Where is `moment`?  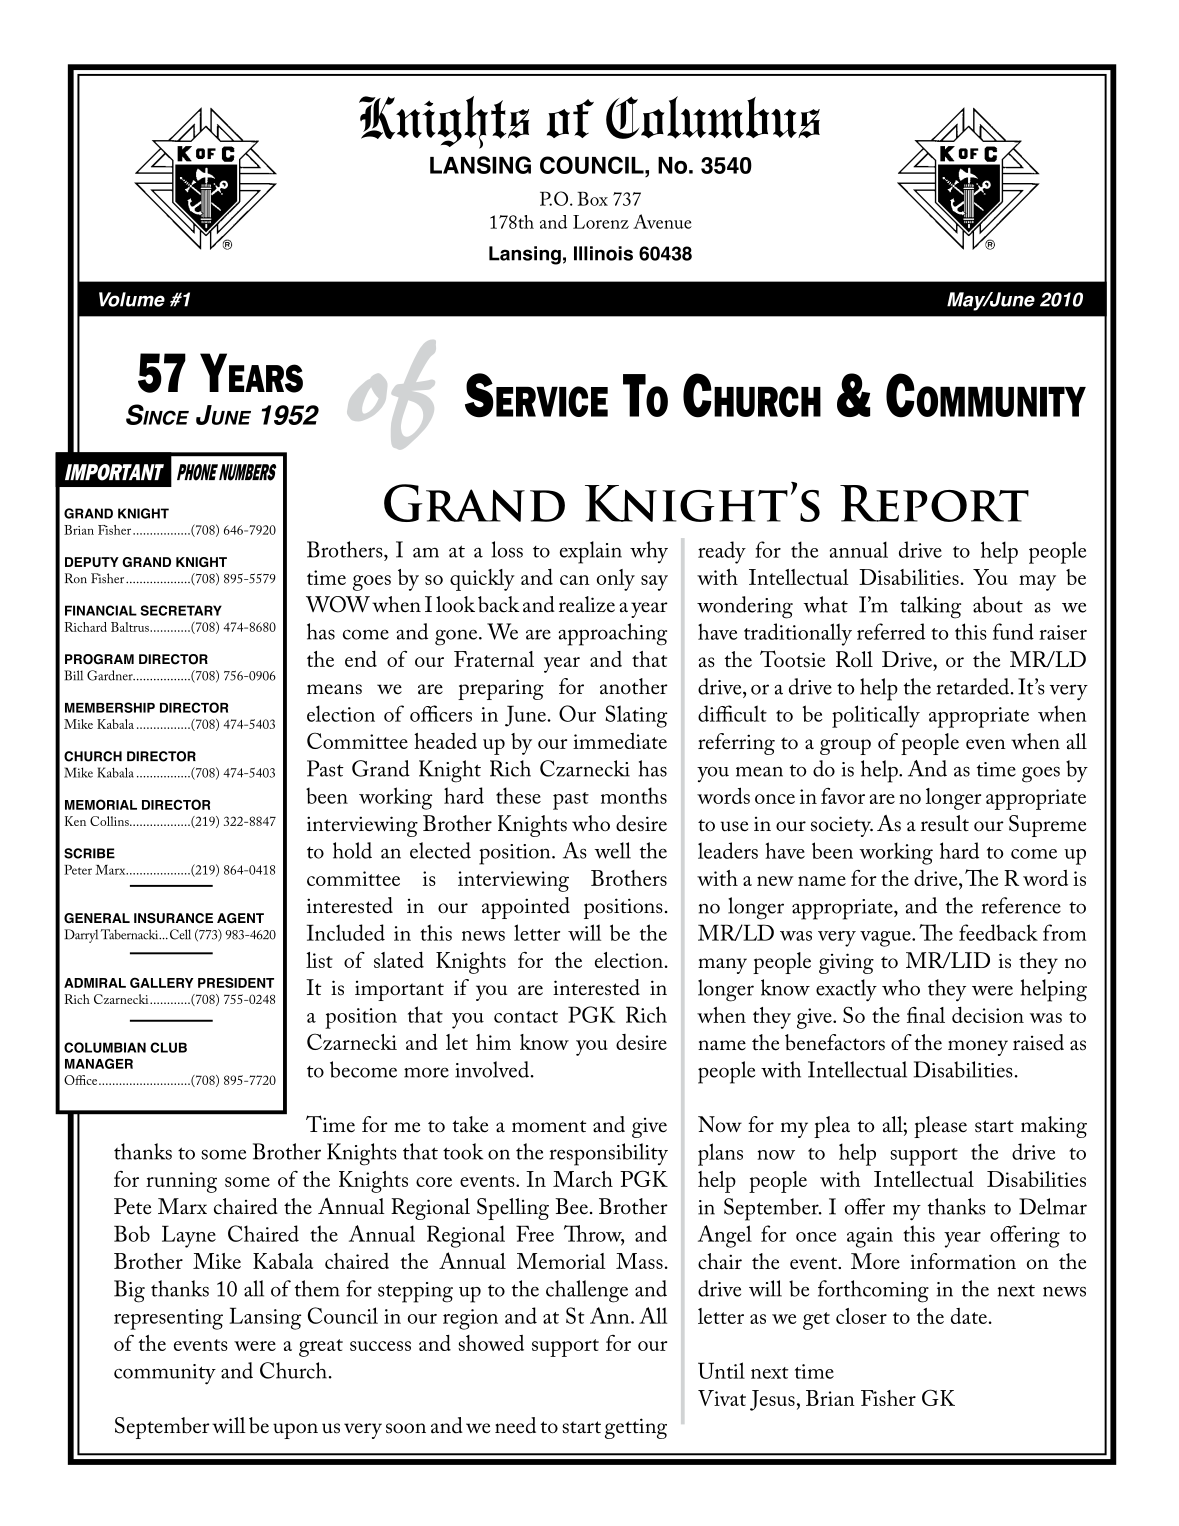 moment is located at coordinates (549, 1126).
